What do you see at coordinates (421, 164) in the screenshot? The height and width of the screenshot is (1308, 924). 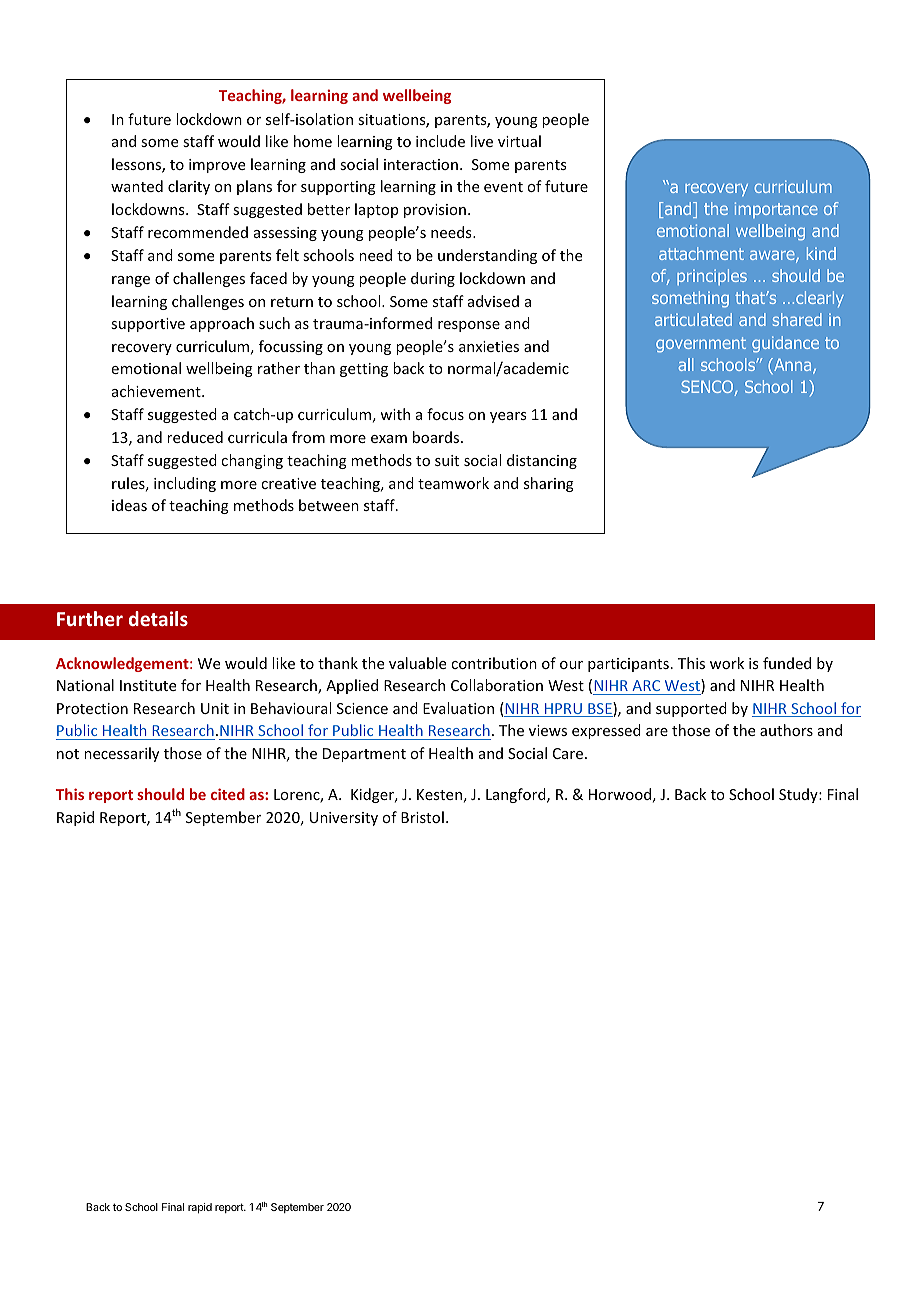 I see `interaction` at bounding box center [421, 164].
